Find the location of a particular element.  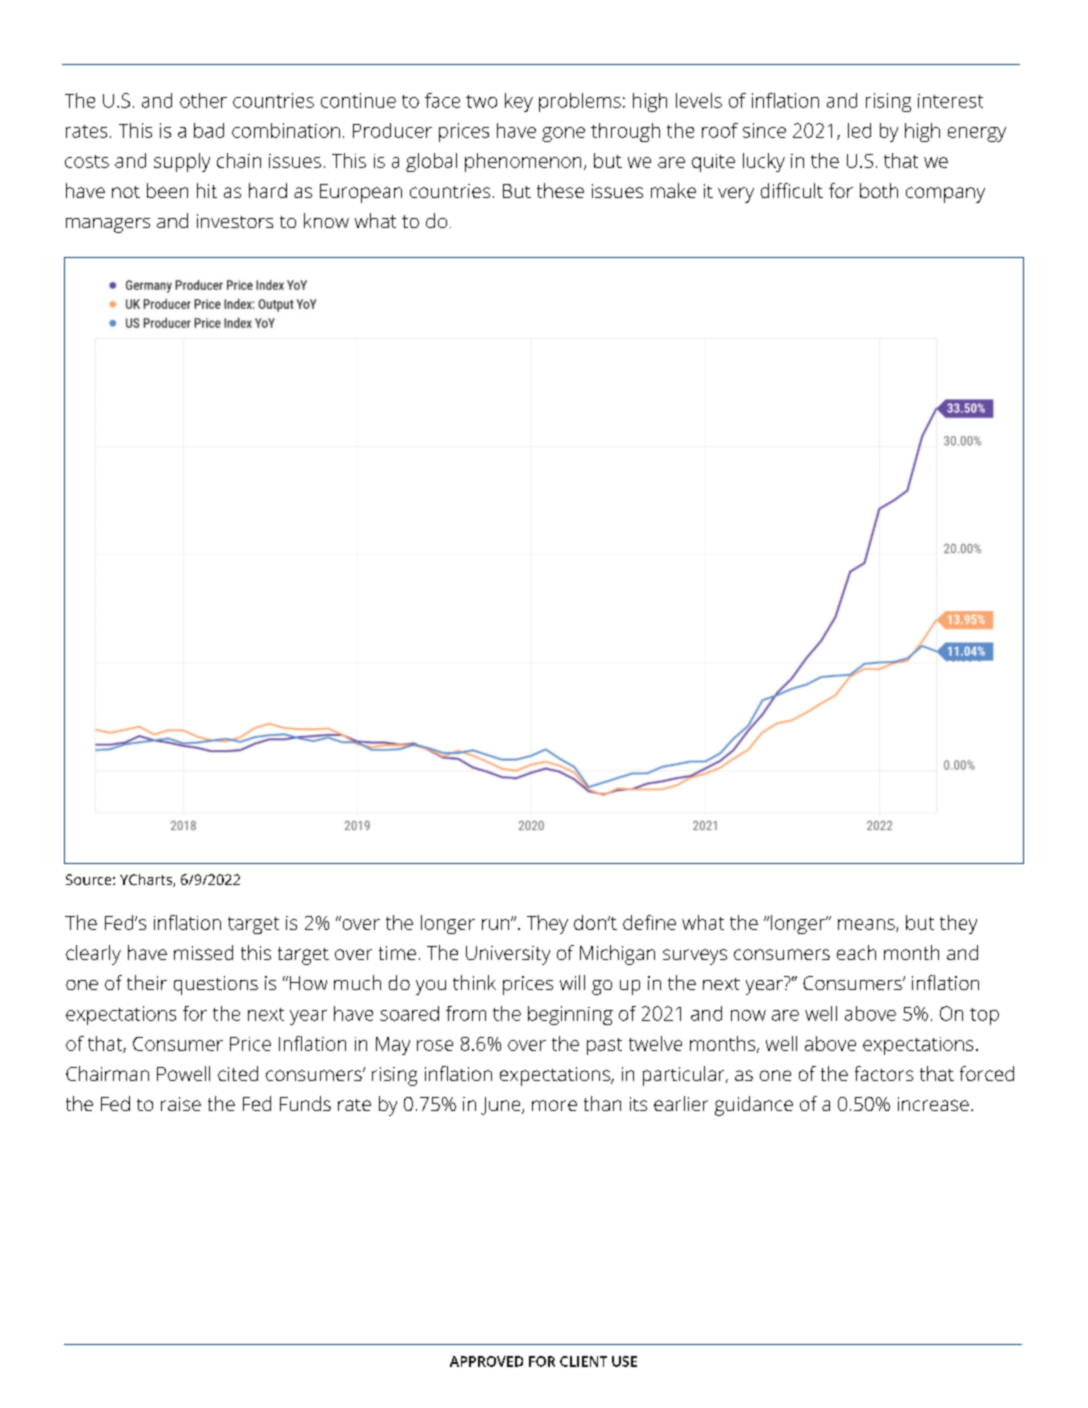

gone is located at coordinates (563, 134).
